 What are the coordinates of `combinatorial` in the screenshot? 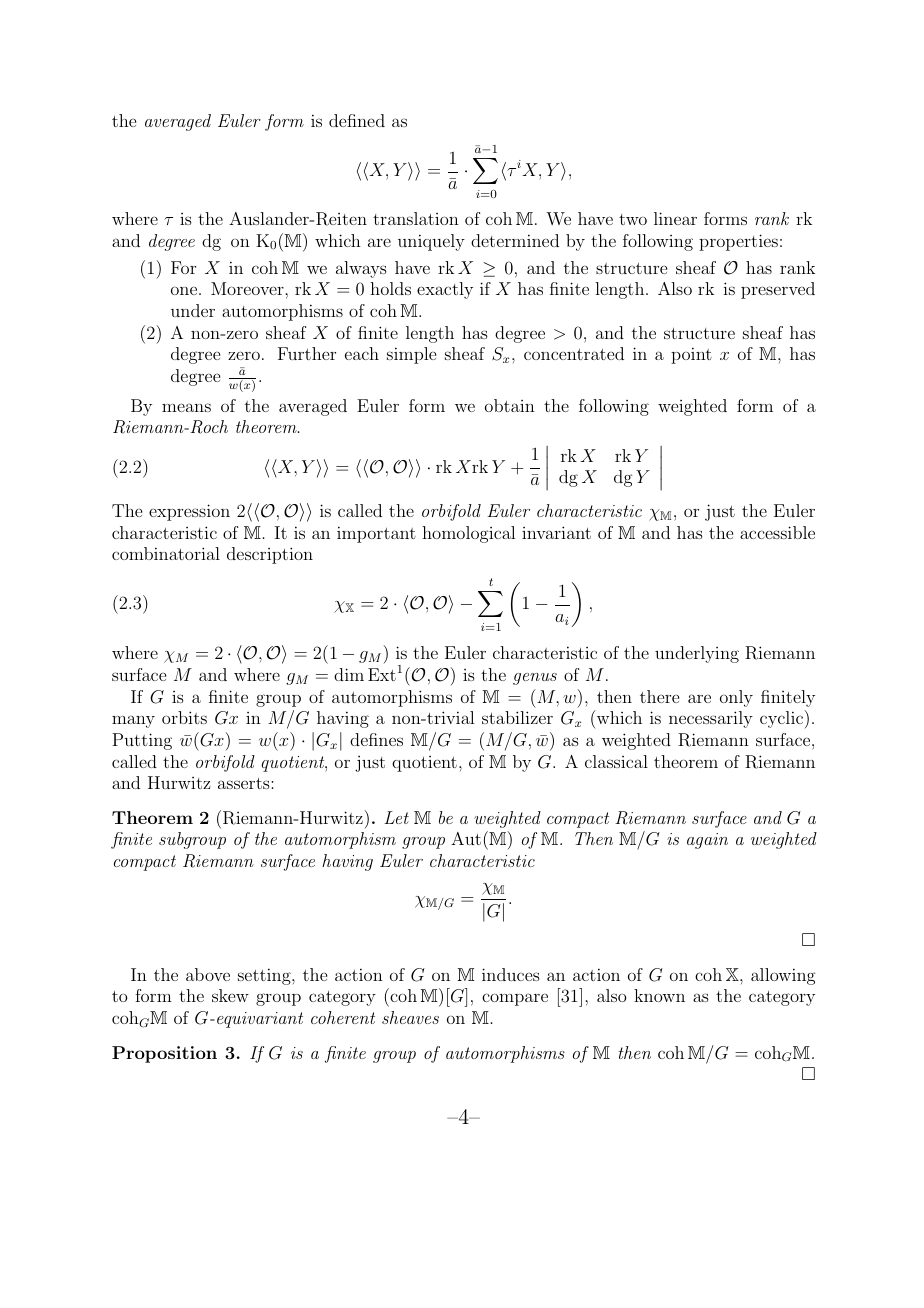 It's located at (166, 553).
